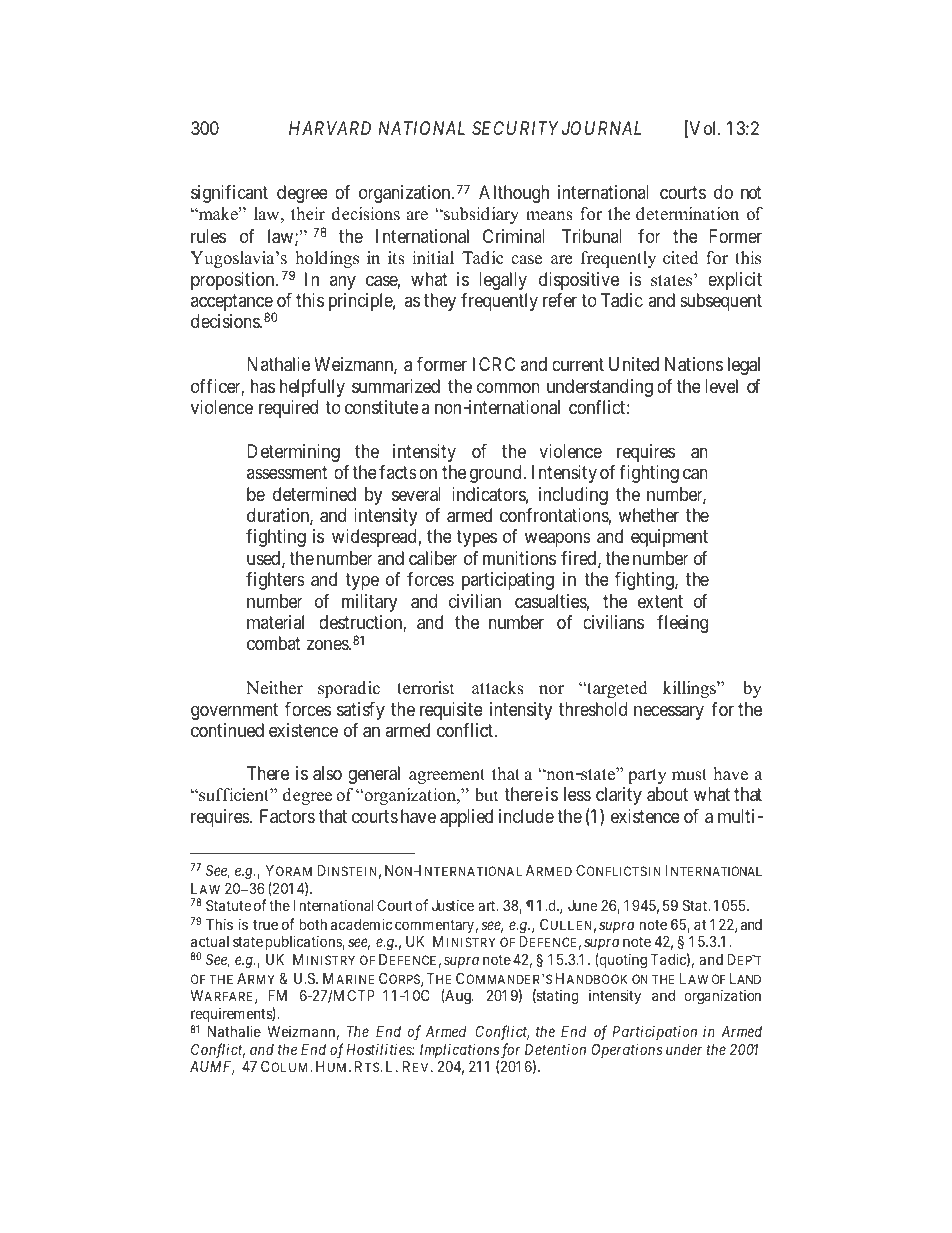  Describe the element at coordinates (515, 128) in the document. I see `SECURITY` at that location.
